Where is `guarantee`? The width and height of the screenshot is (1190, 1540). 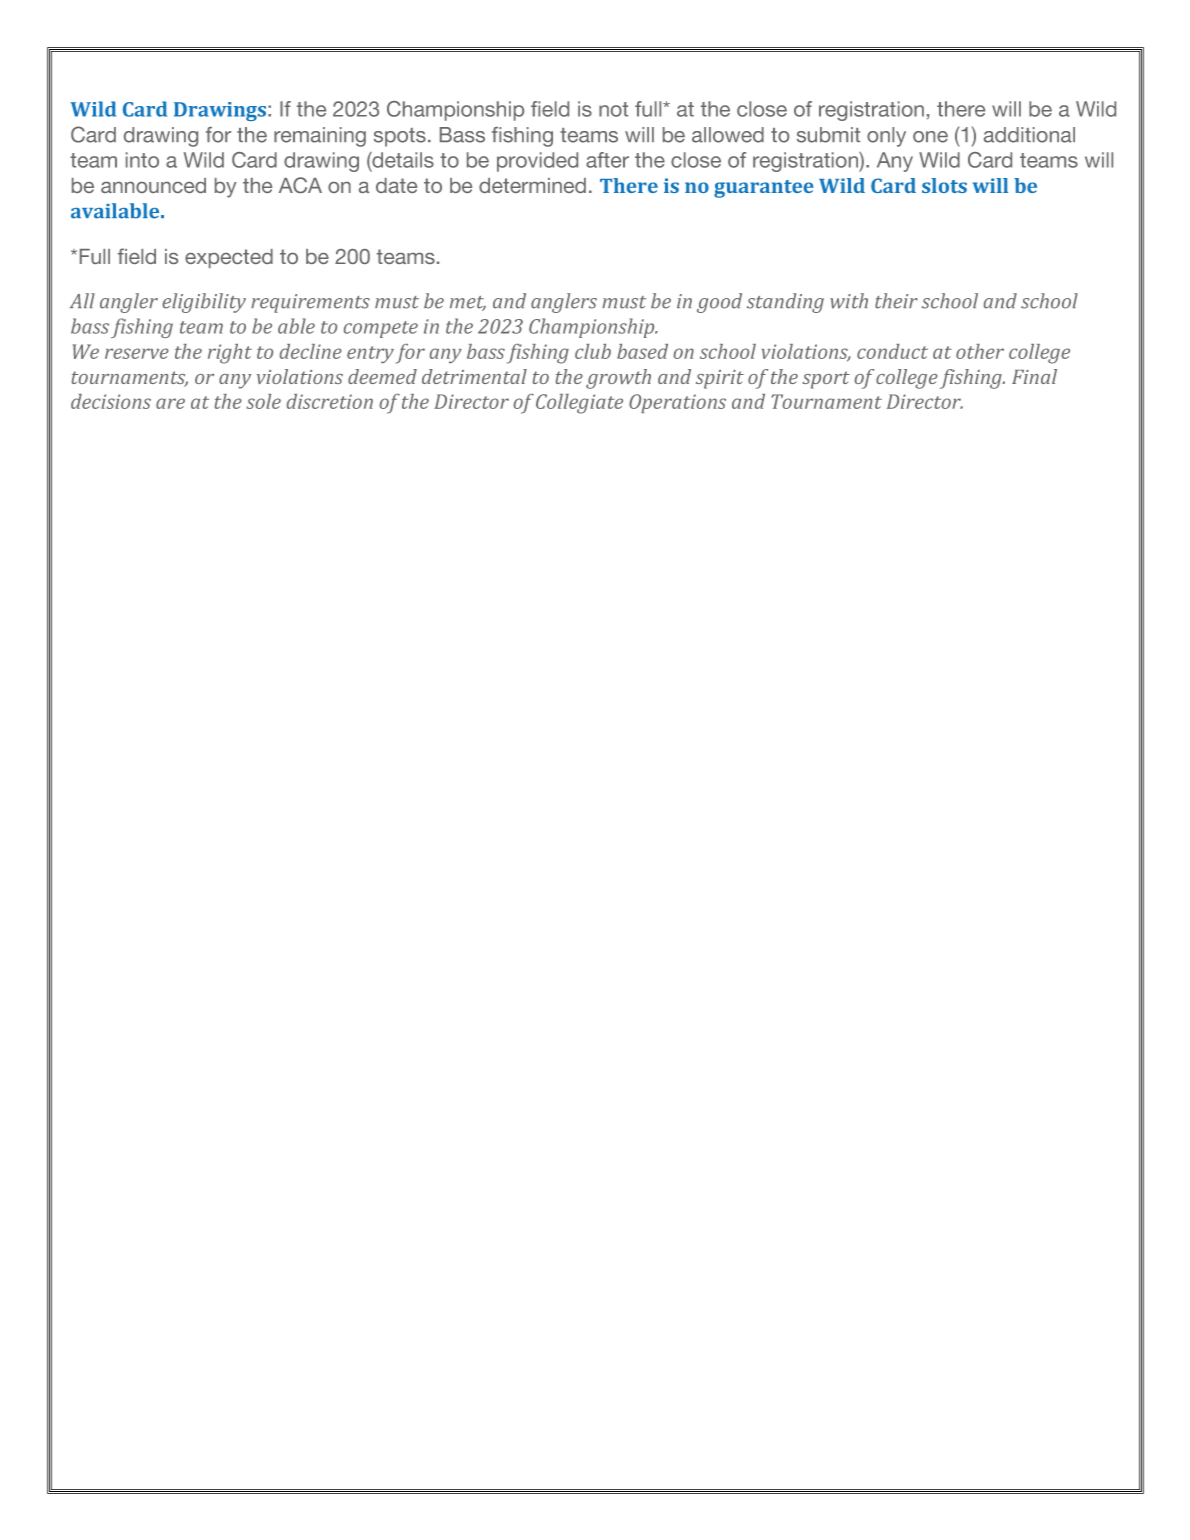
guarantee is located at coordinates (764, 189).
